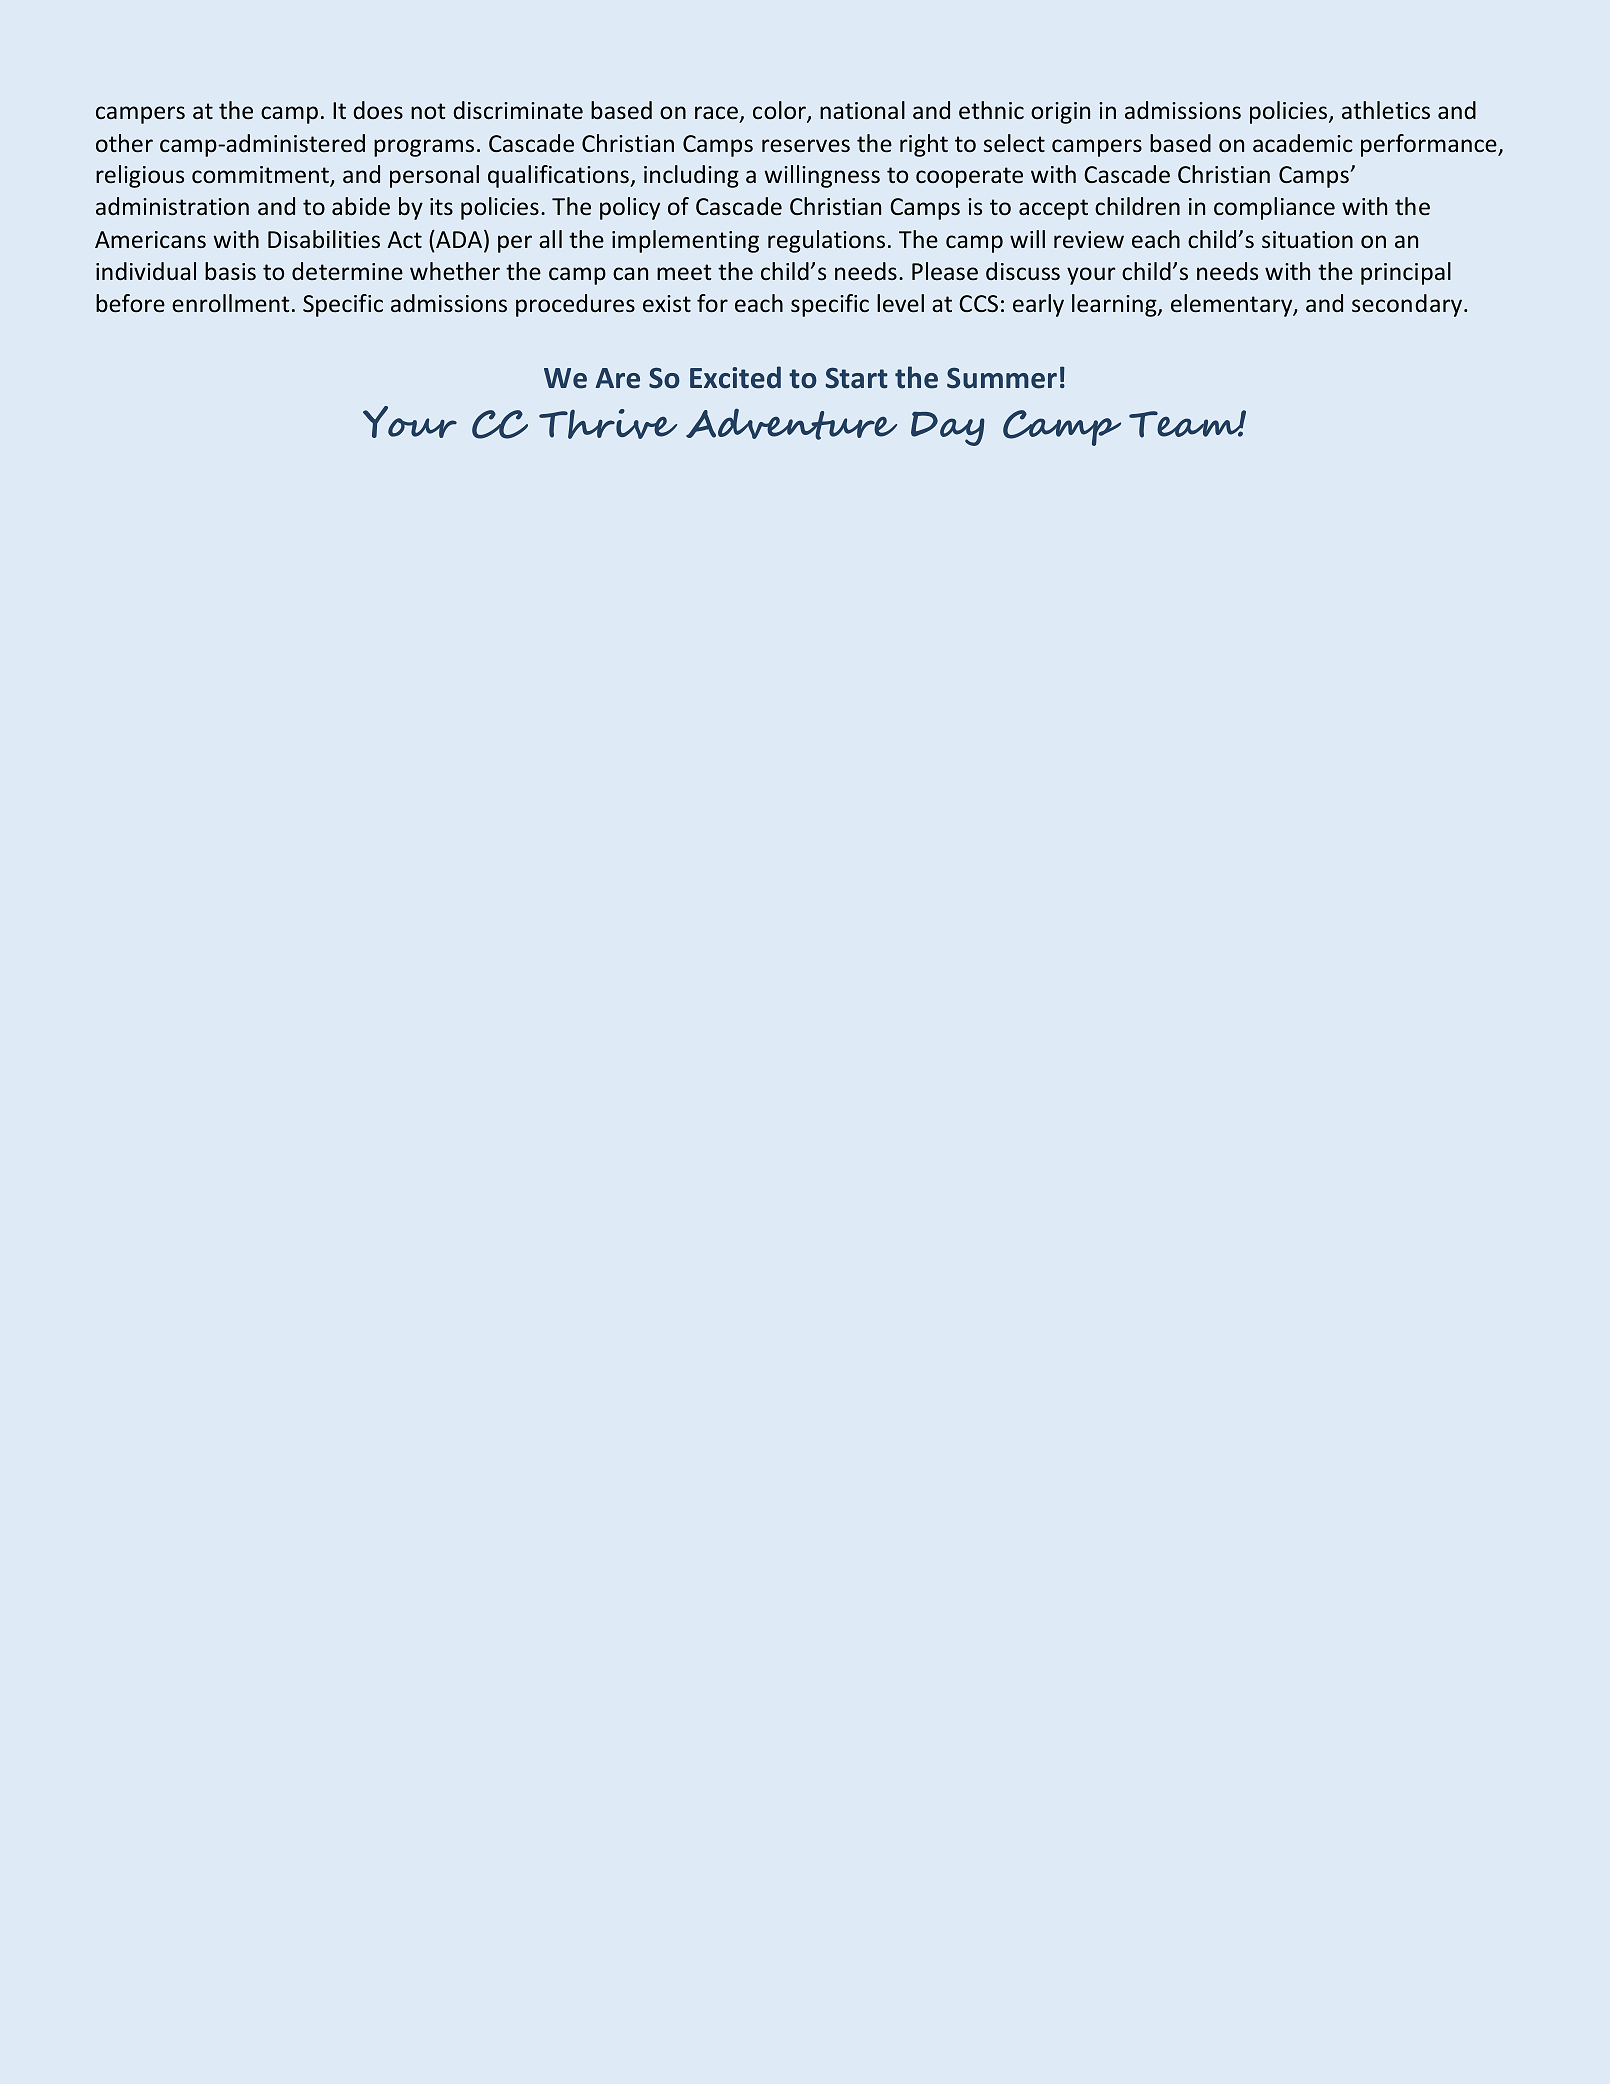  What do you see at coordinates (231, 303) in the document?
I see `enrollment` at bounding box center [231, 303].
